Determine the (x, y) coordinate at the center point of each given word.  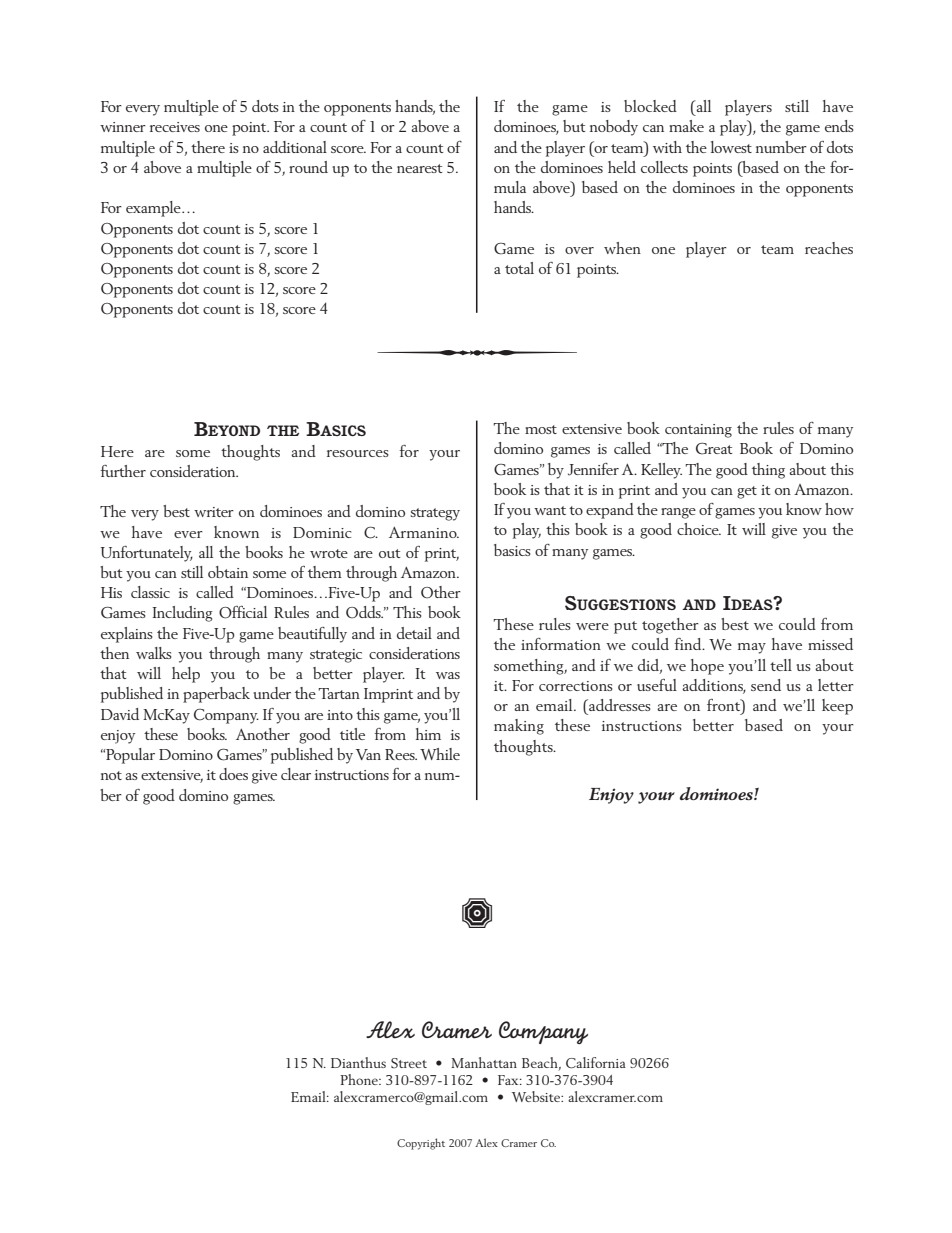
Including (183, 614)
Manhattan (484, 1062)
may (752, 648)
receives (175, 127)
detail (414, 633)
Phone (360, 1079)
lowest (731, 147)
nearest (420, 168)
